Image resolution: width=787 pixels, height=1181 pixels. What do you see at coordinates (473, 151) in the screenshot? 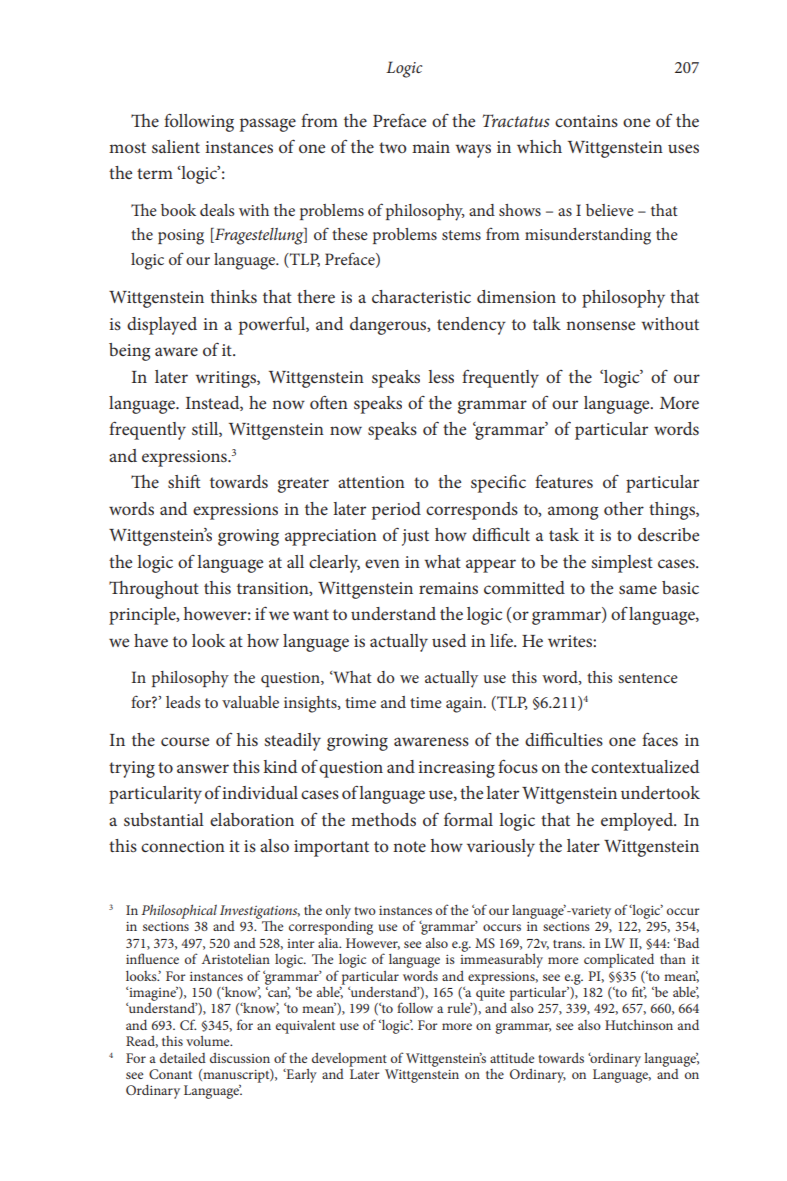
I see `ways` at bounding box center [473, 151].
